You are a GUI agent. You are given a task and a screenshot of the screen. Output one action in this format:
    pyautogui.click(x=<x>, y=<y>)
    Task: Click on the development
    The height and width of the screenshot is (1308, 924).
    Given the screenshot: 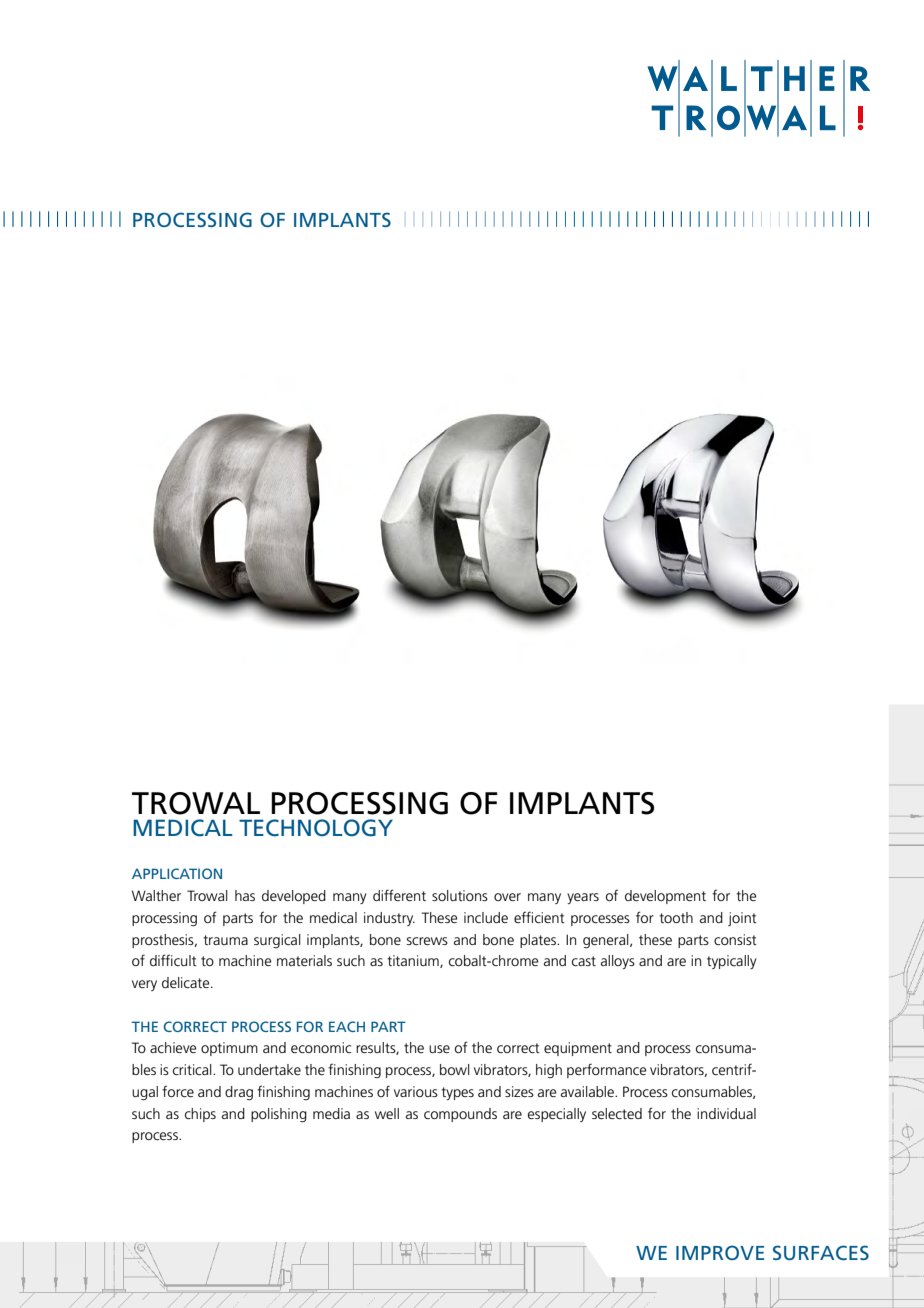 What is the action you would take?
    pyautogui.click(x=665, y=897)
